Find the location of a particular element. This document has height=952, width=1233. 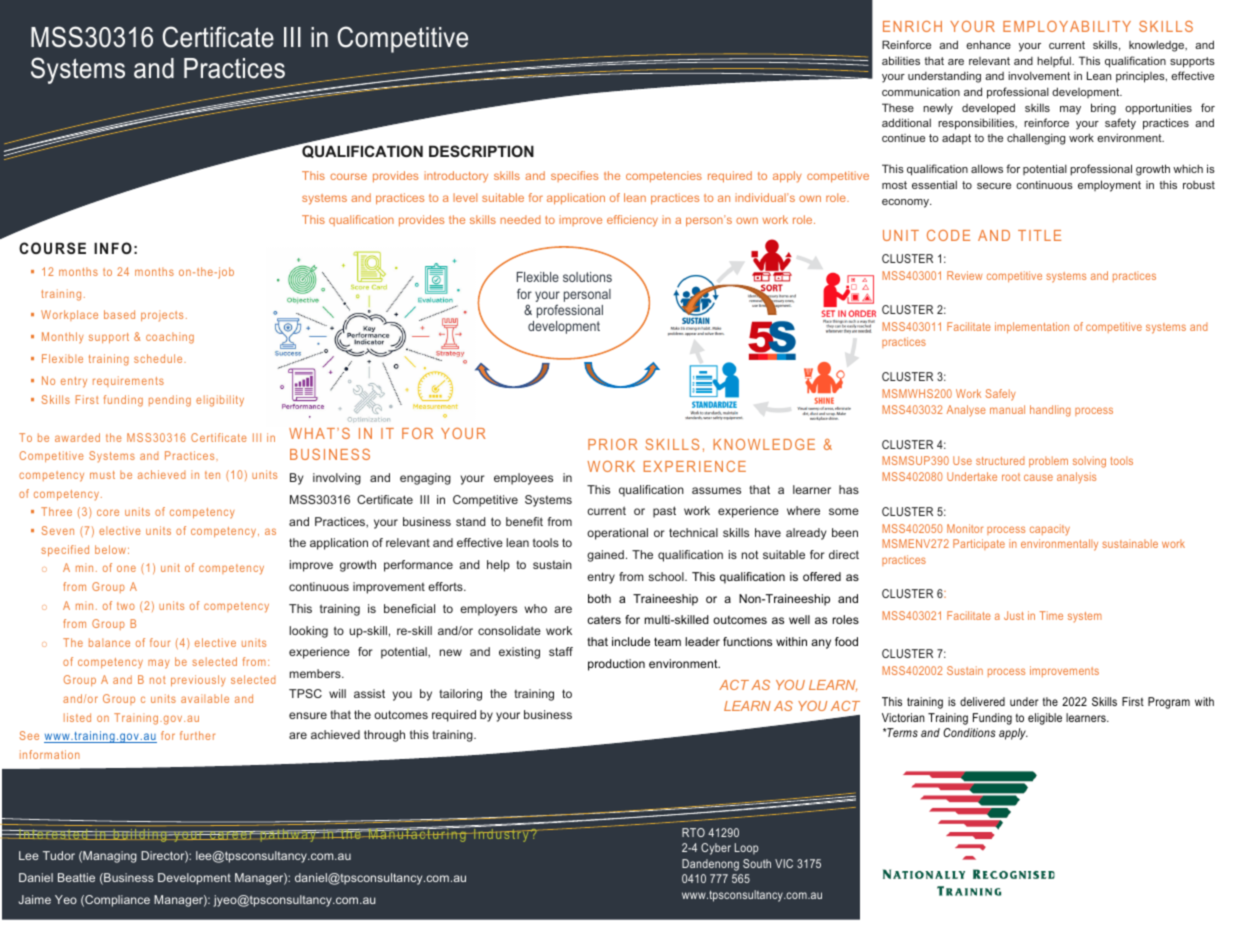

Beattie is located at coordinates (76, 877).
